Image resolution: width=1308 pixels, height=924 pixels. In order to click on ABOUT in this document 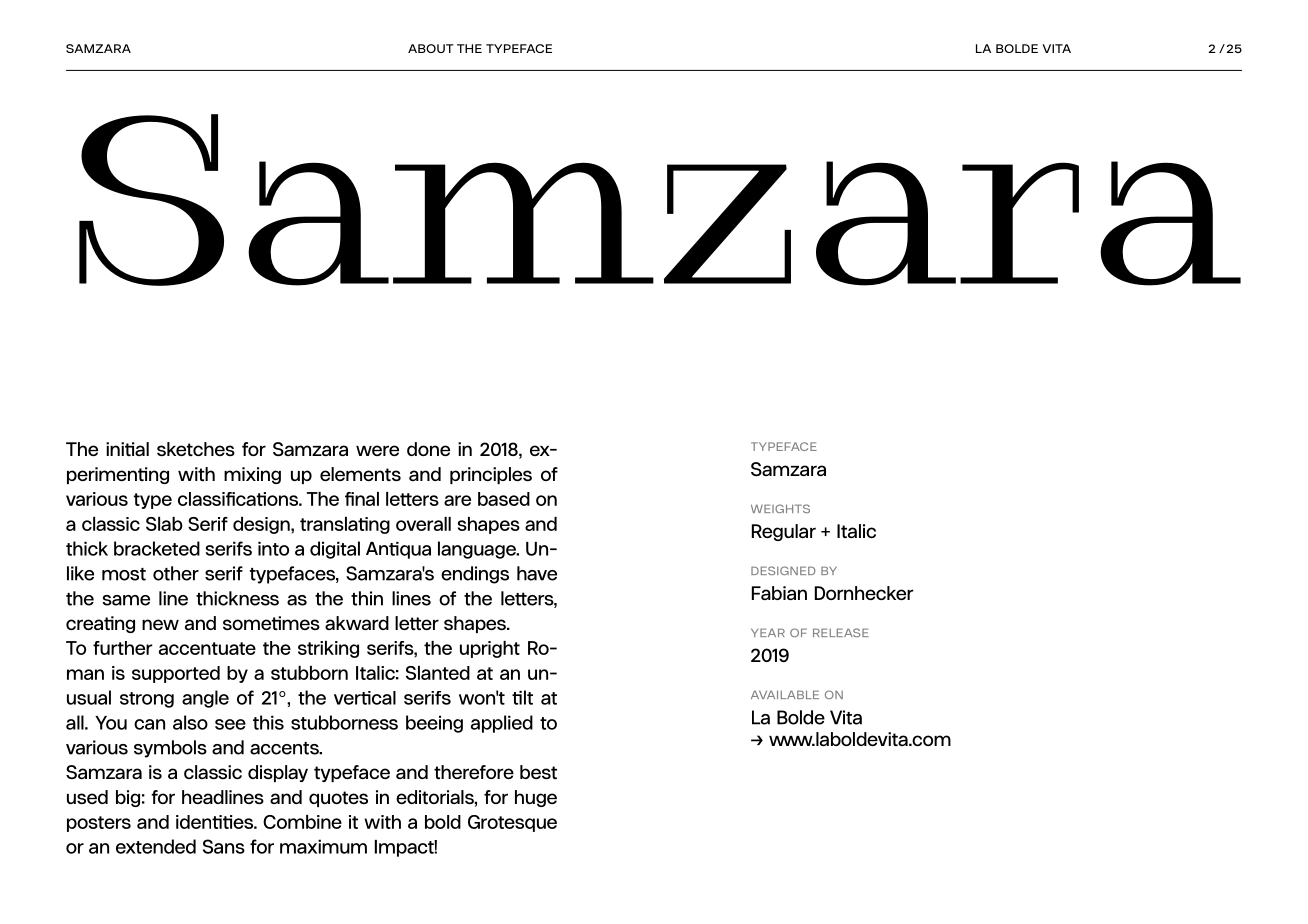, I will do `click(431, 48)`.
